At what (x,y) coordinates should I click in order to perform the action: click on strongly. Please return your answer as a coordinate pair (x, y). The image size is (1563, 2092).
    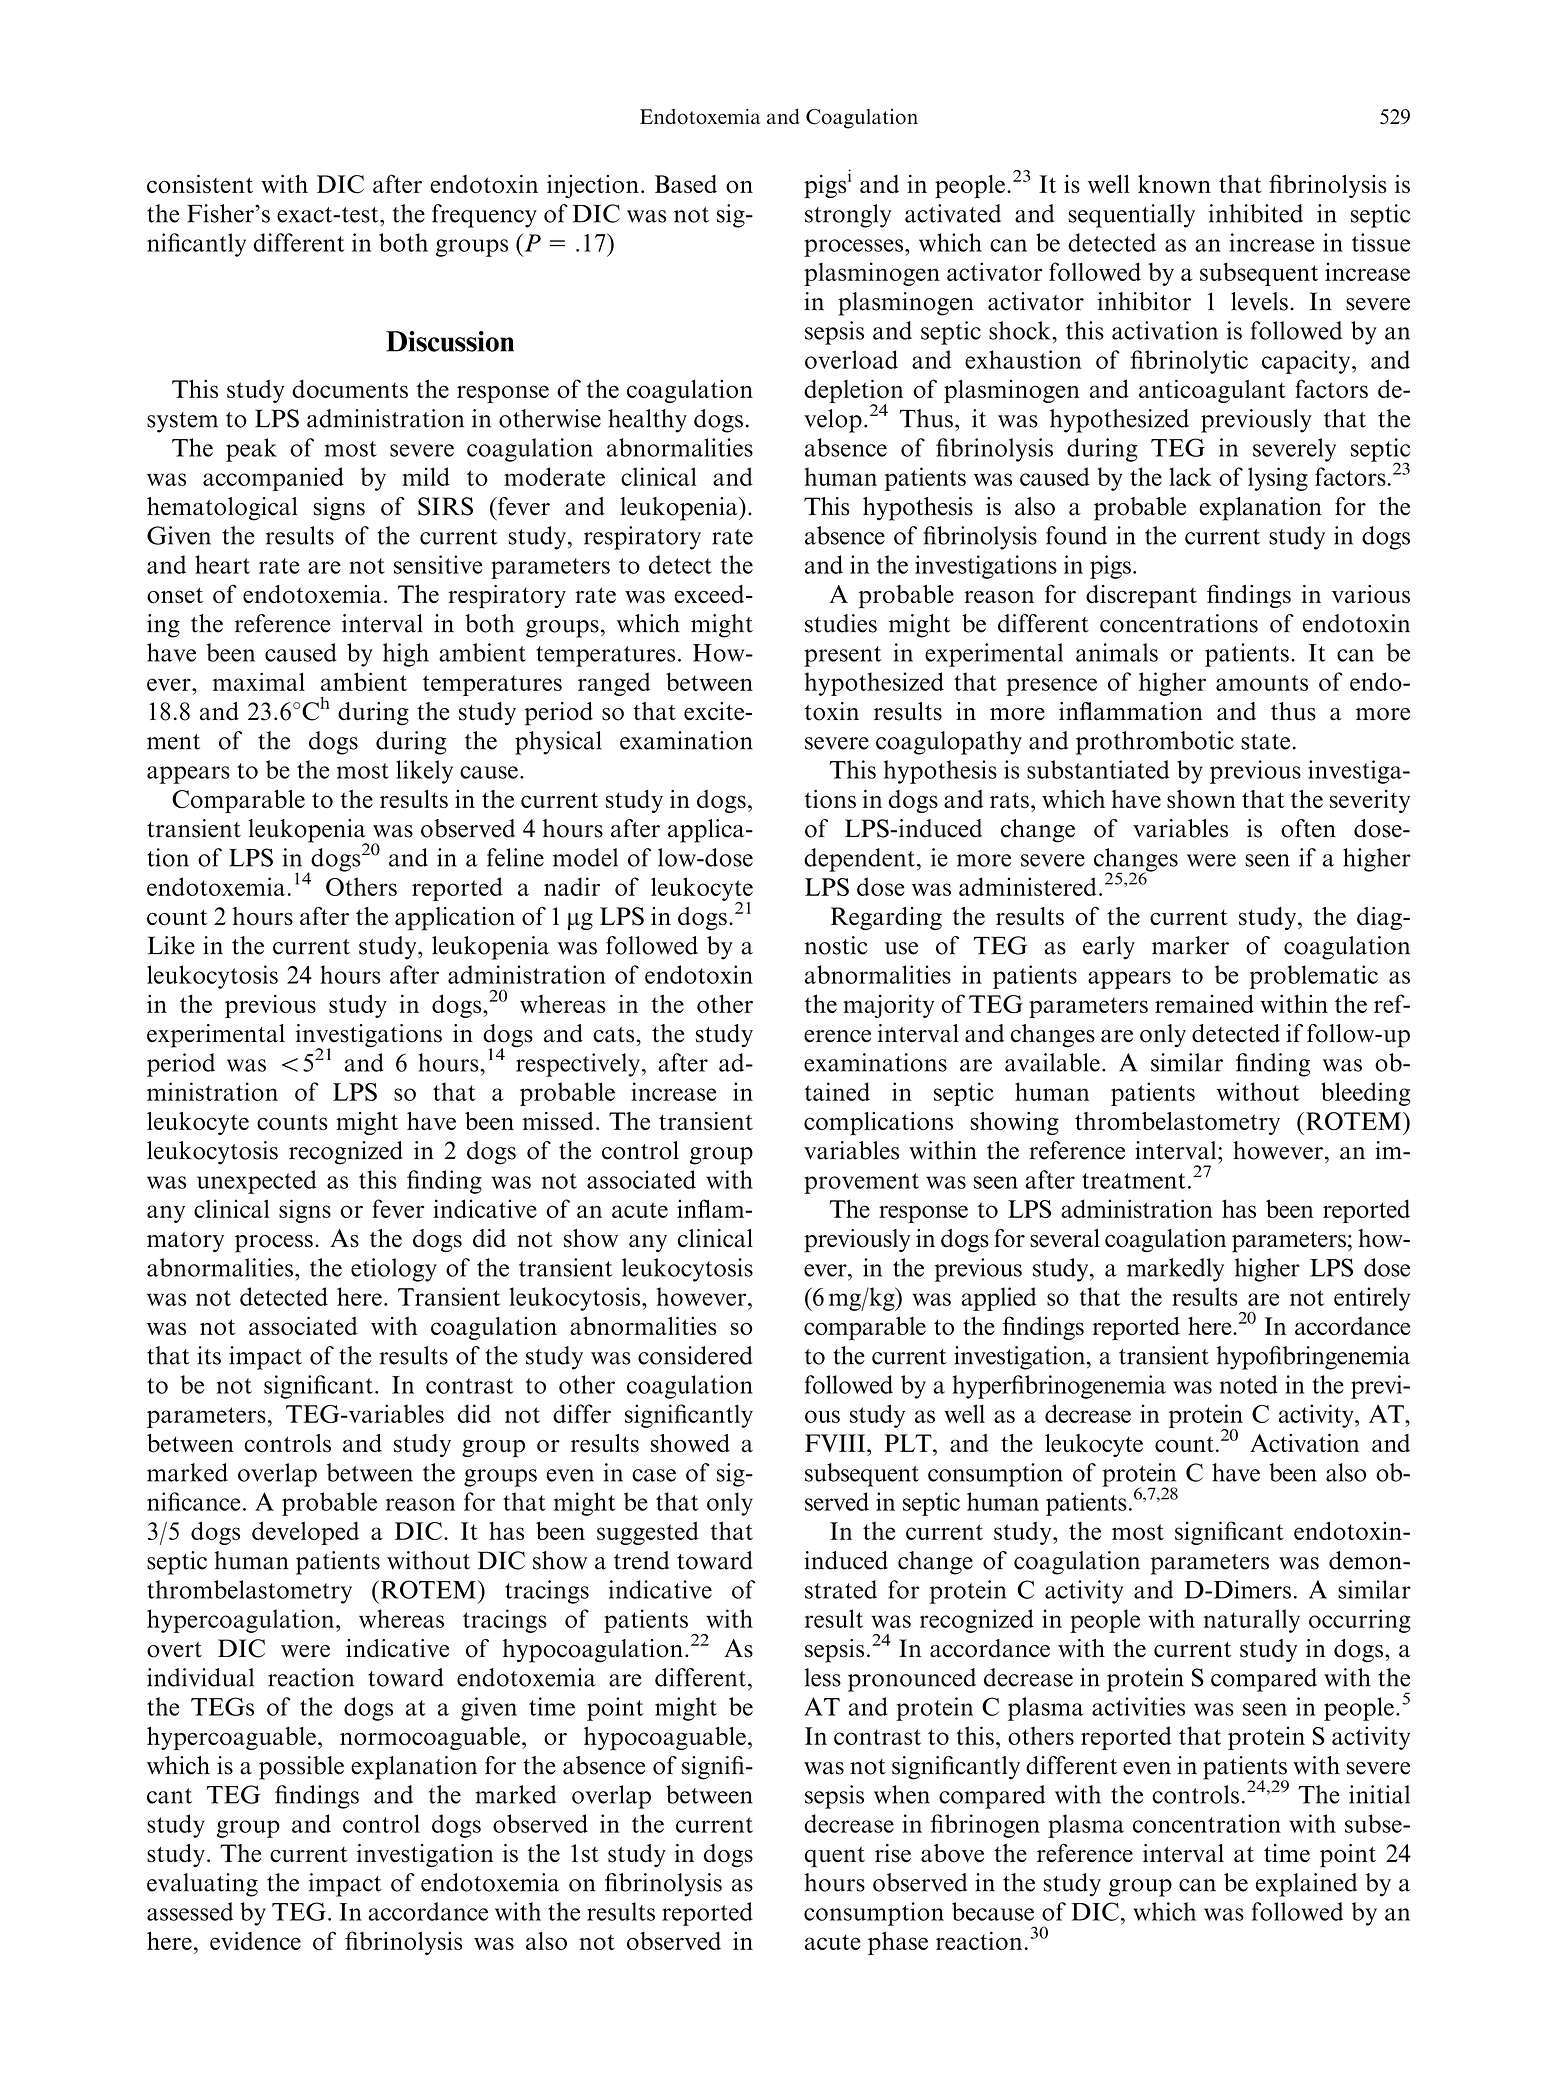
    Looking at the image, I should click on (848, 216).
